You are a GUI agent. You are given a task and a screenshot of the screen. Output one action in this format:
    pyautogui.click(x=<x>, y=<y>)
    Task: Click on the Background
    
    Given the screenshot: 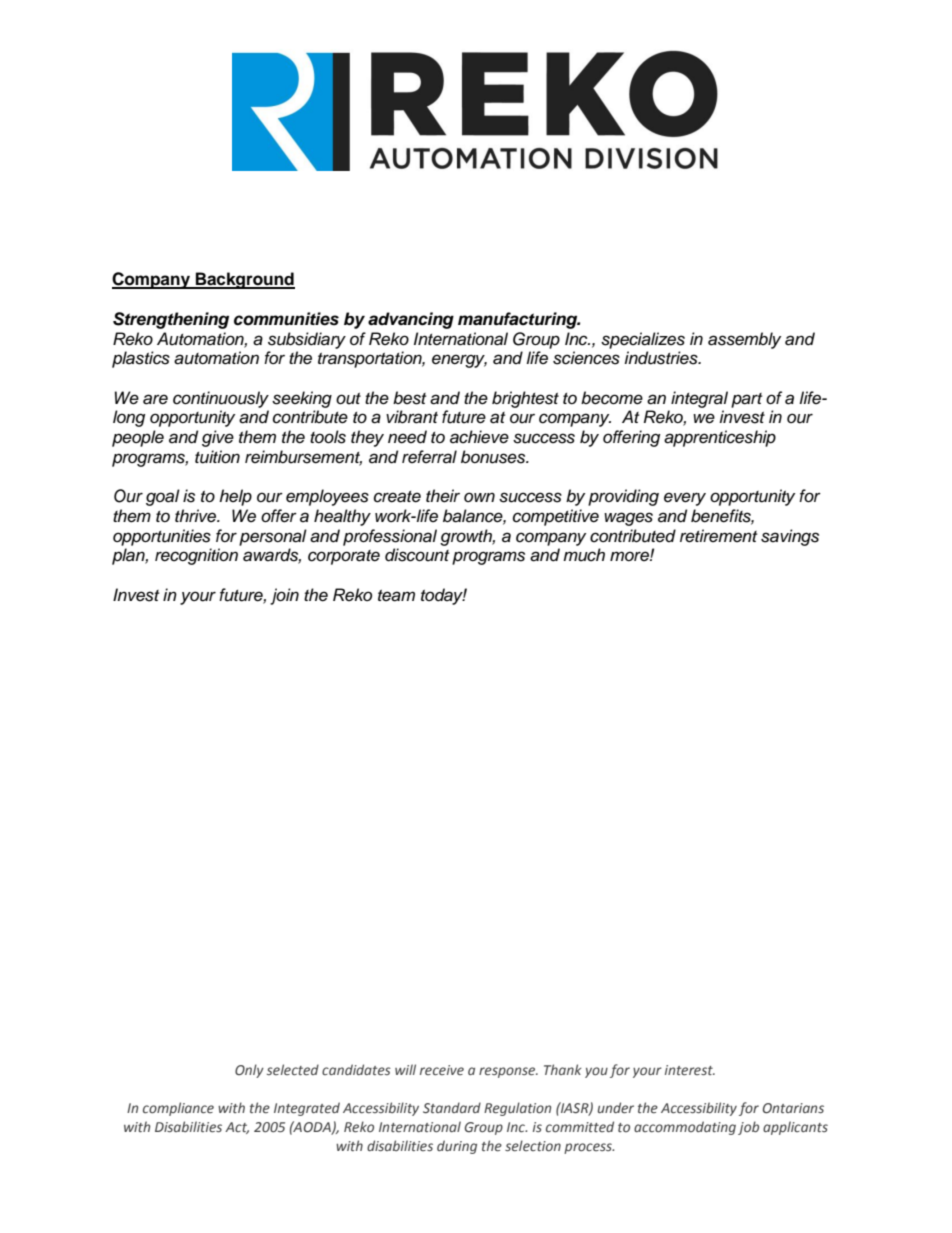 What is the action you would take?
    pyautogui.click(x=244, y=280)
